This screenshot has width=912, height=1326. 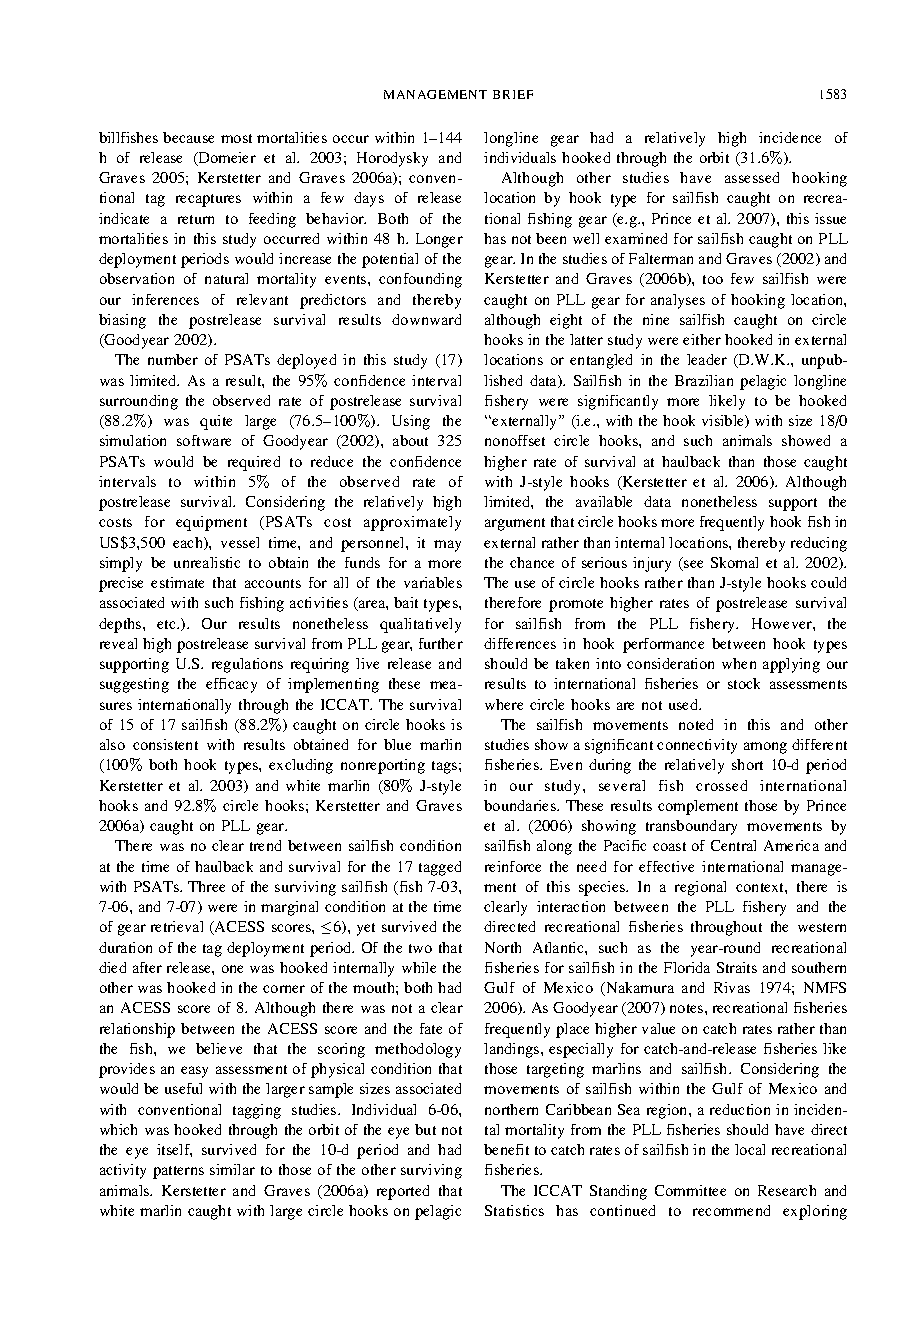 What do you see at coordinates (265, 845) in the screenshot?
I see `trend` at bounding box center [265, 845].
